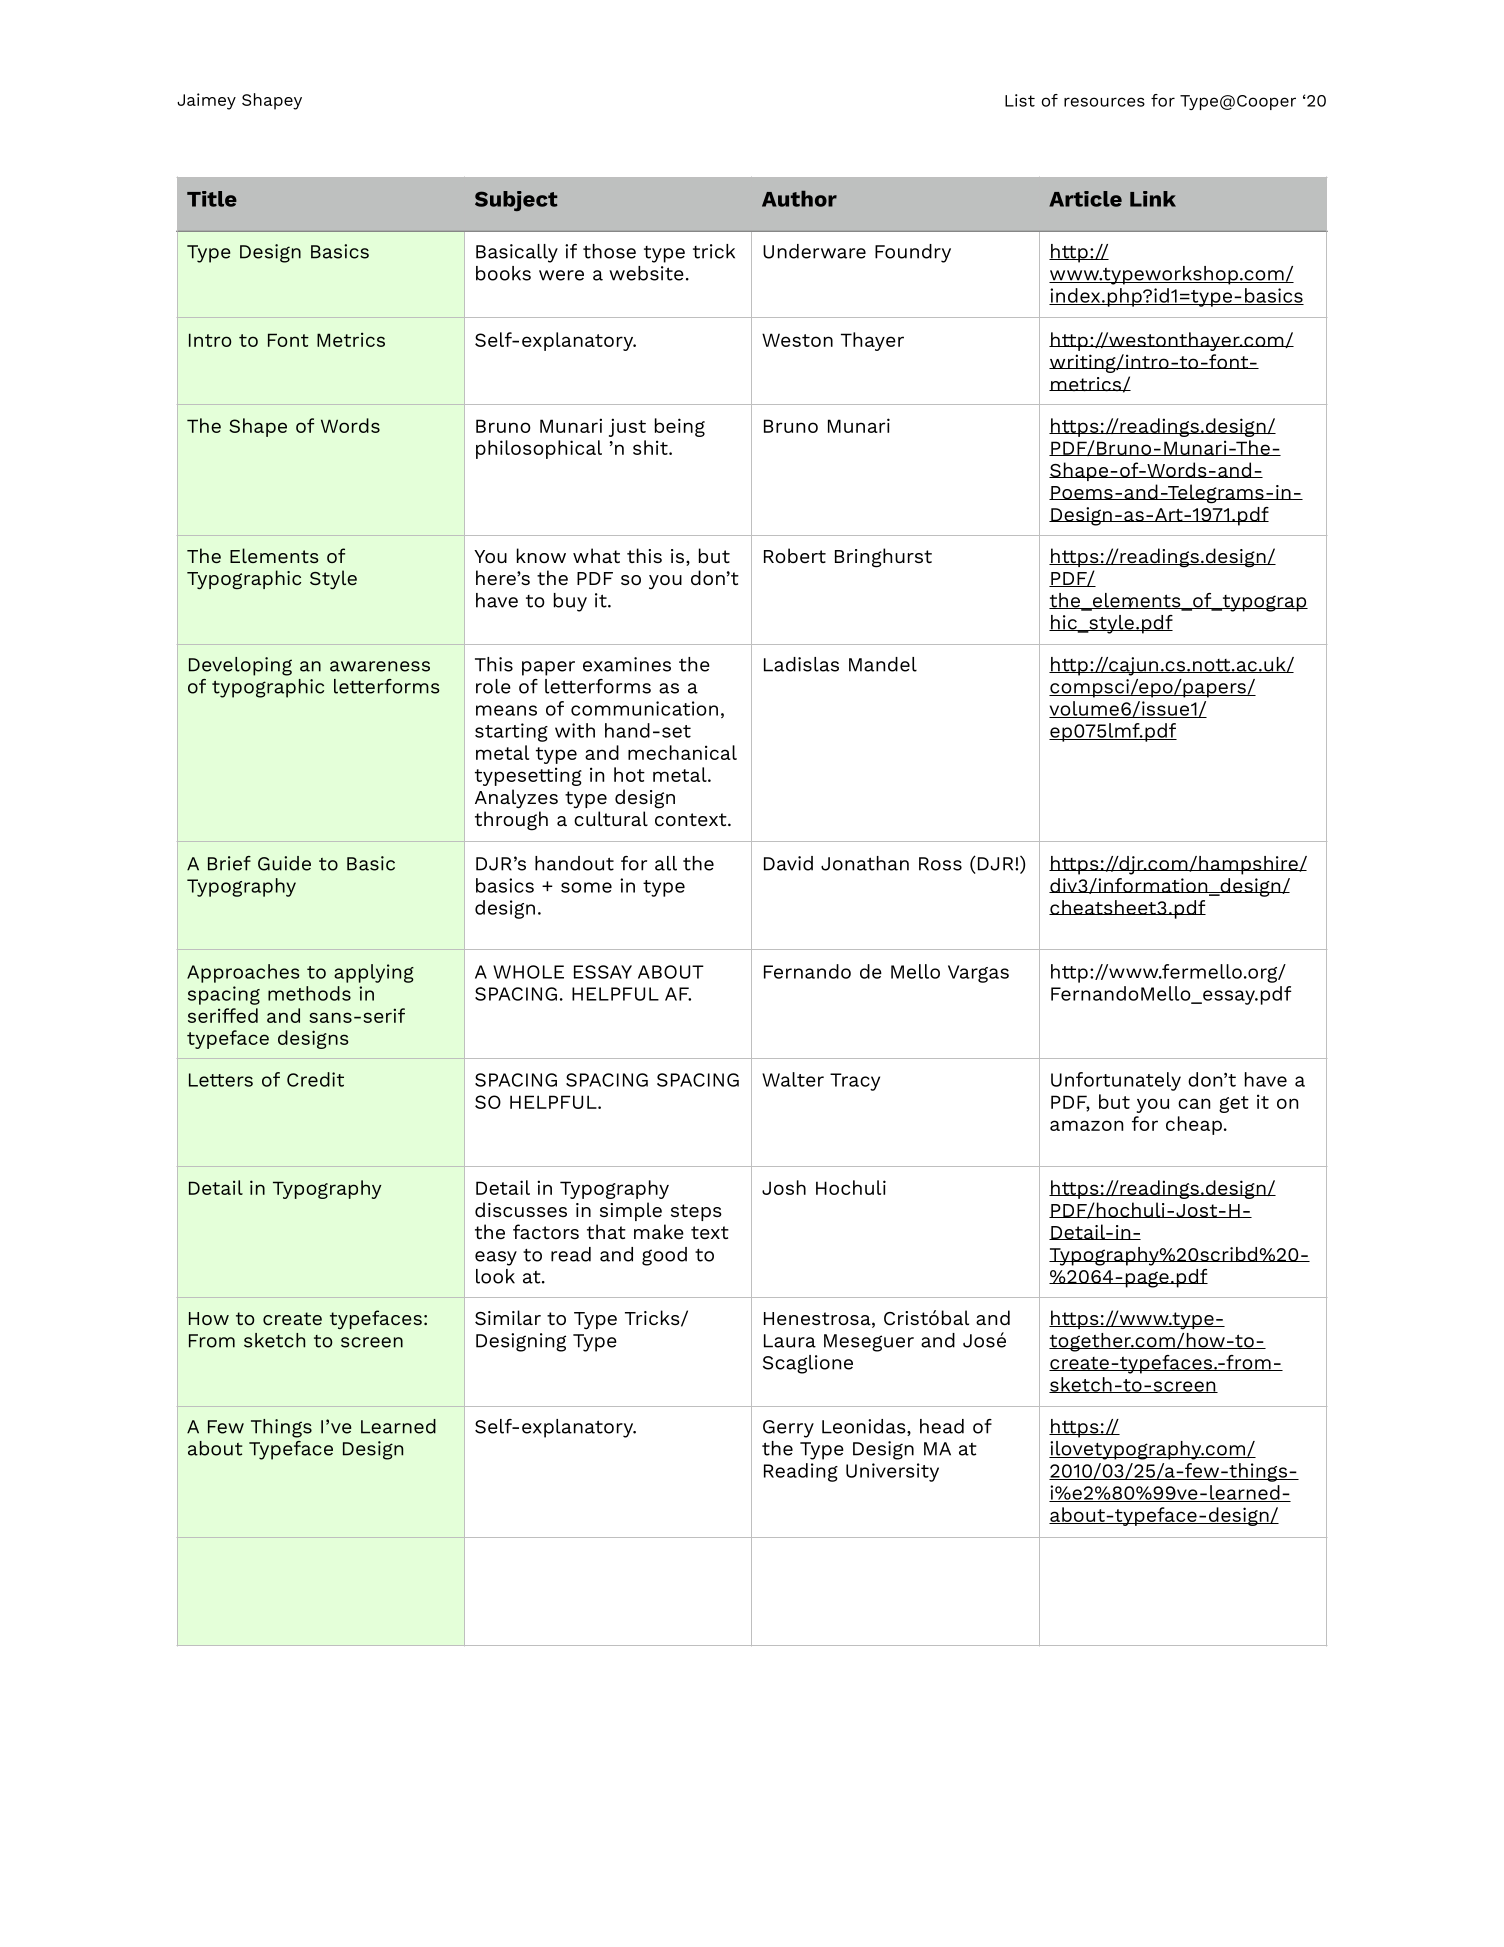  I want to click on Walter, so click(793, 1079).
